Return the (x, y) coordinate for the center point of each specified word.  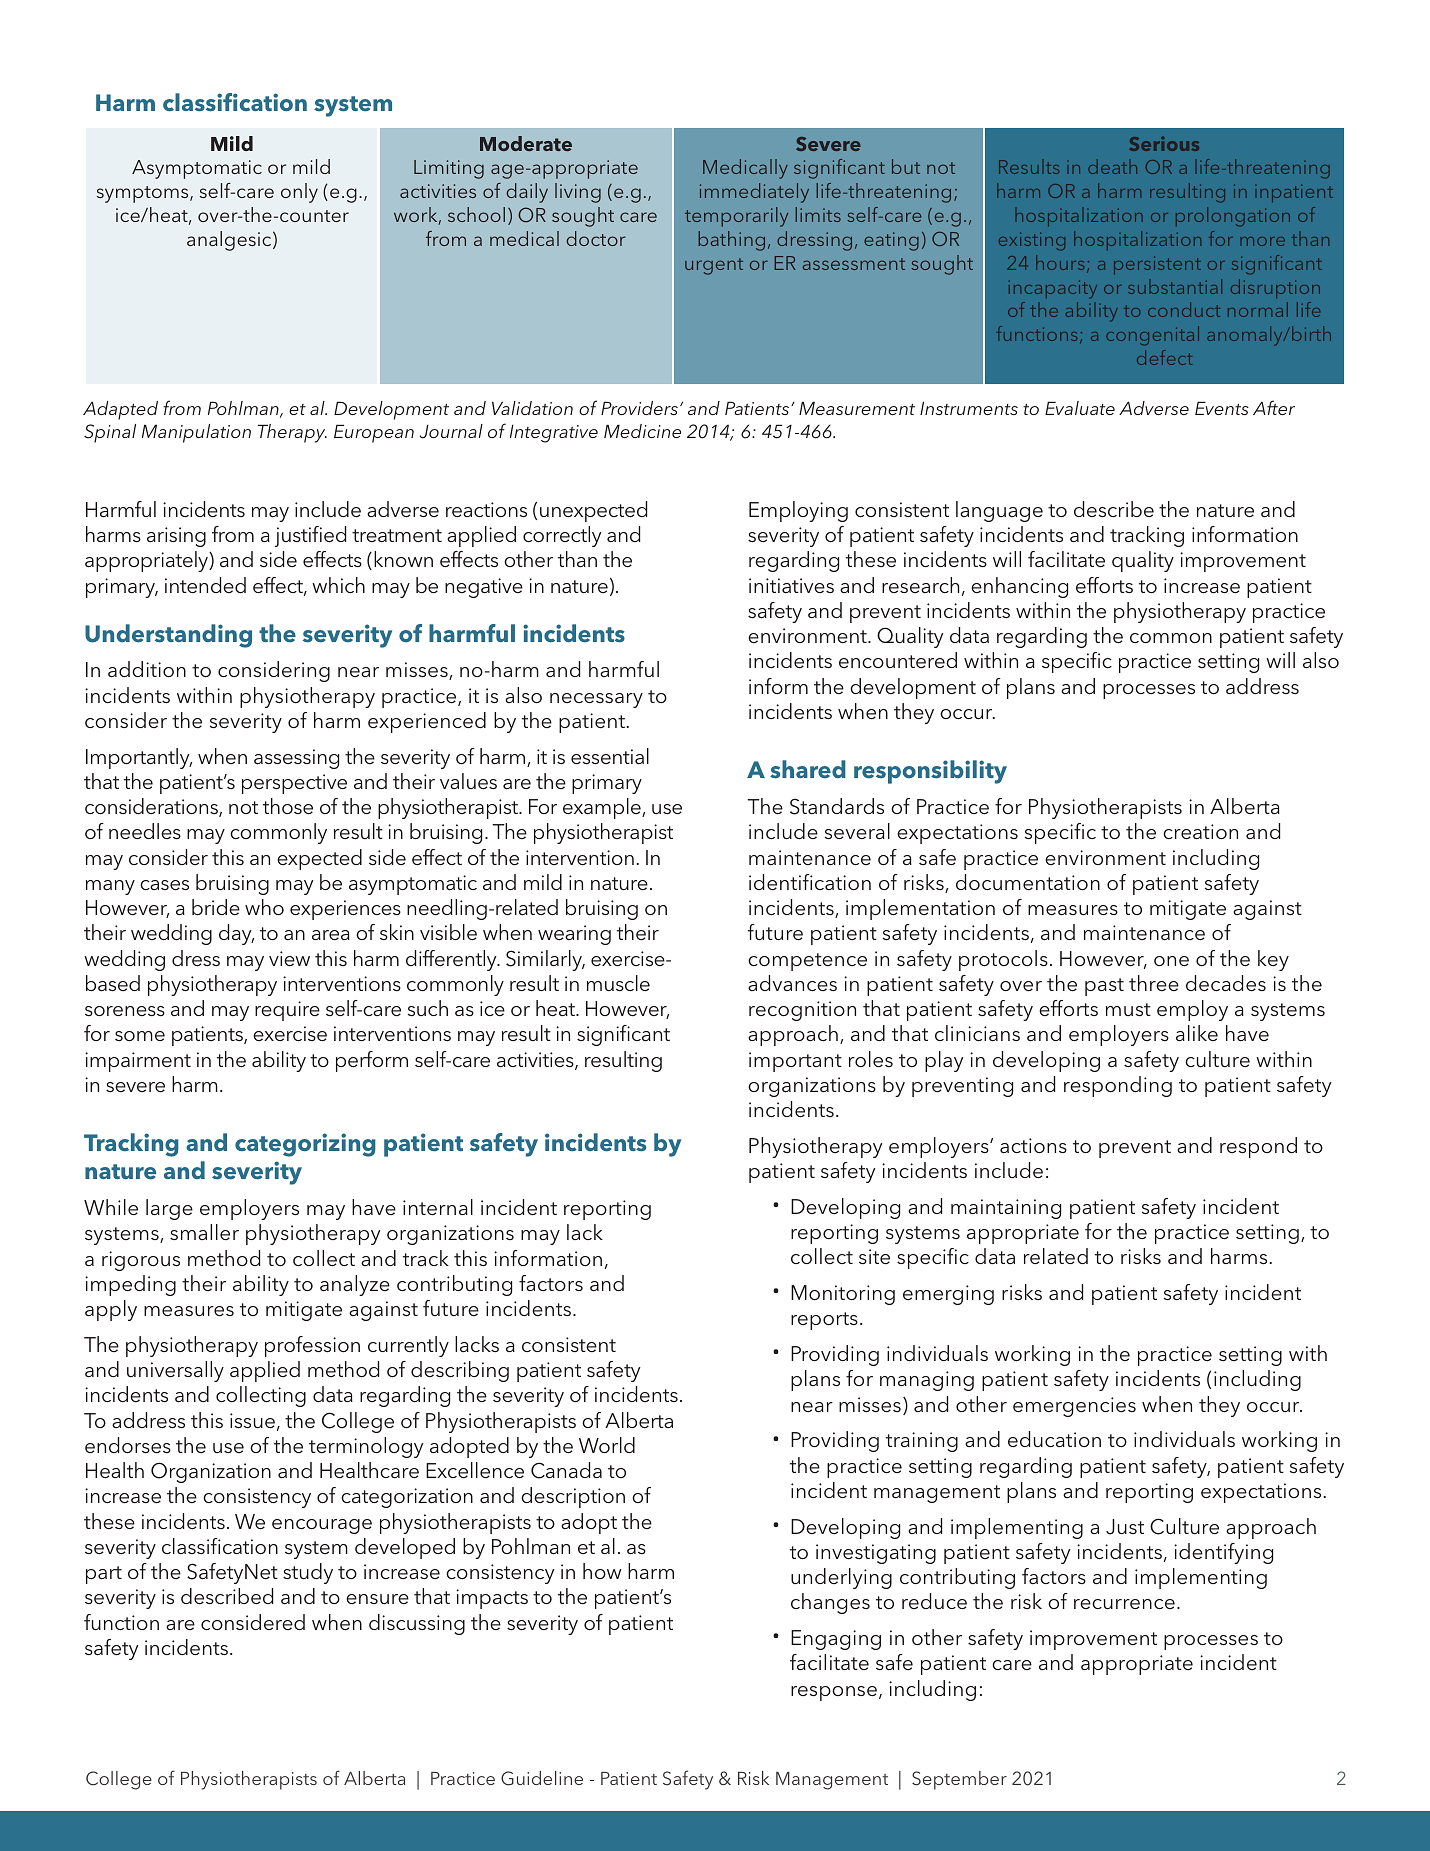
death (1112, 166)
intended (205, 585)
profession (312, 1346)
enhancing (1019, 587)
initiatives (791, 585)
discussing (417, 1624)
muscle (618, 983)
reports (824, 1321)
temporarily (736, 217)
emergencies (1074, 1407)
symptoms (144, 194)
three (1154, 983)
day (236, 934)
